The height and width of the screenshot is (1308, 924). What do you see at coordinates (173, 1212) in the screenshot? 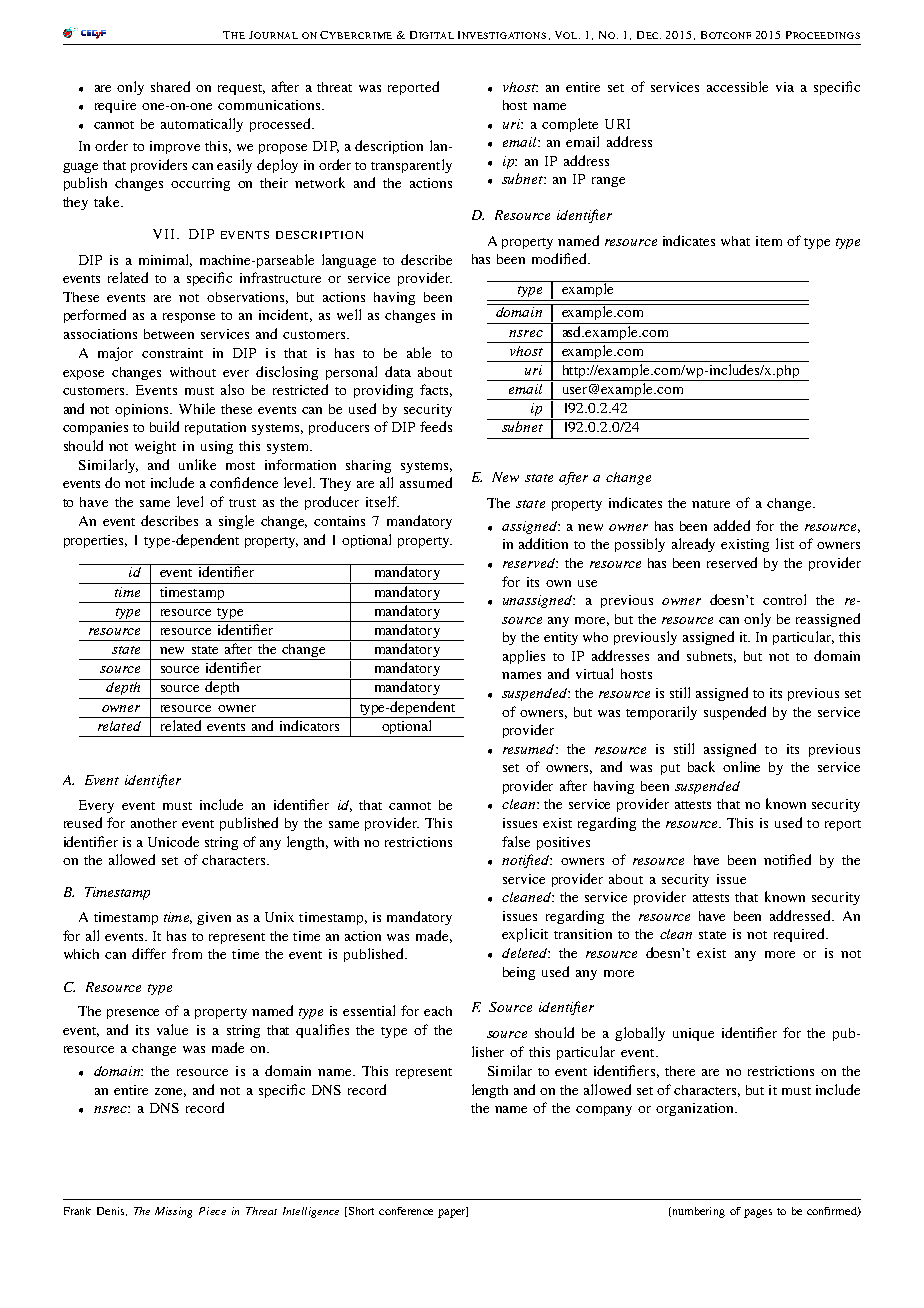
I see `Missing` at bounding box center [173, 1212].
